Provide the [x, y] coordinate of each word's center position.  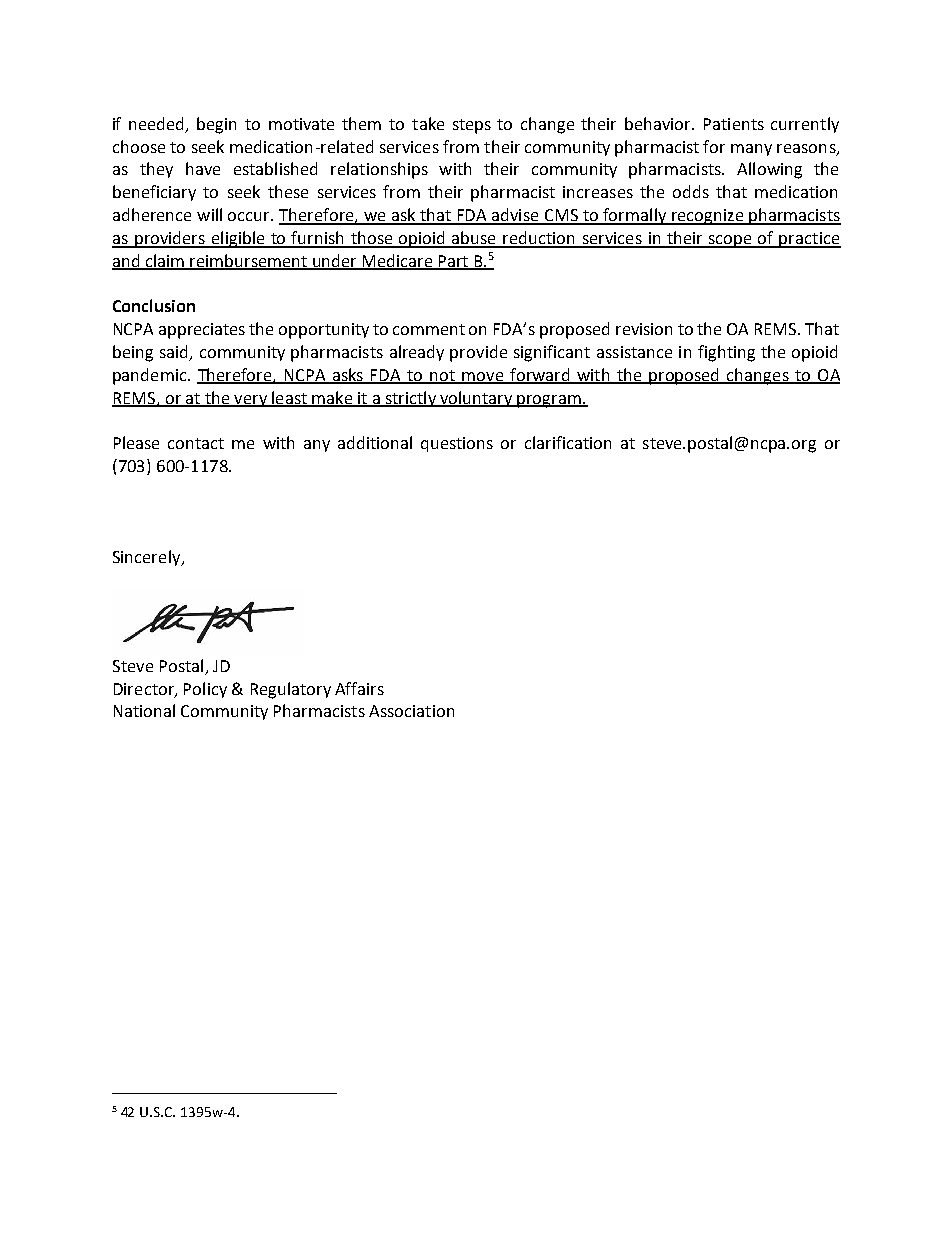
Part [453, 262]
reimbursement [248, 261]
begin [216, 125]
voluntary [476, 399]
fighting [726, 353]
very [250, 401]
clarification [568, 442]
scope [730, 241]
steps [472, 126]
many [751, 150]
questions [457, 444]
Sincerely [148, 558]
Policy [205, 690]
